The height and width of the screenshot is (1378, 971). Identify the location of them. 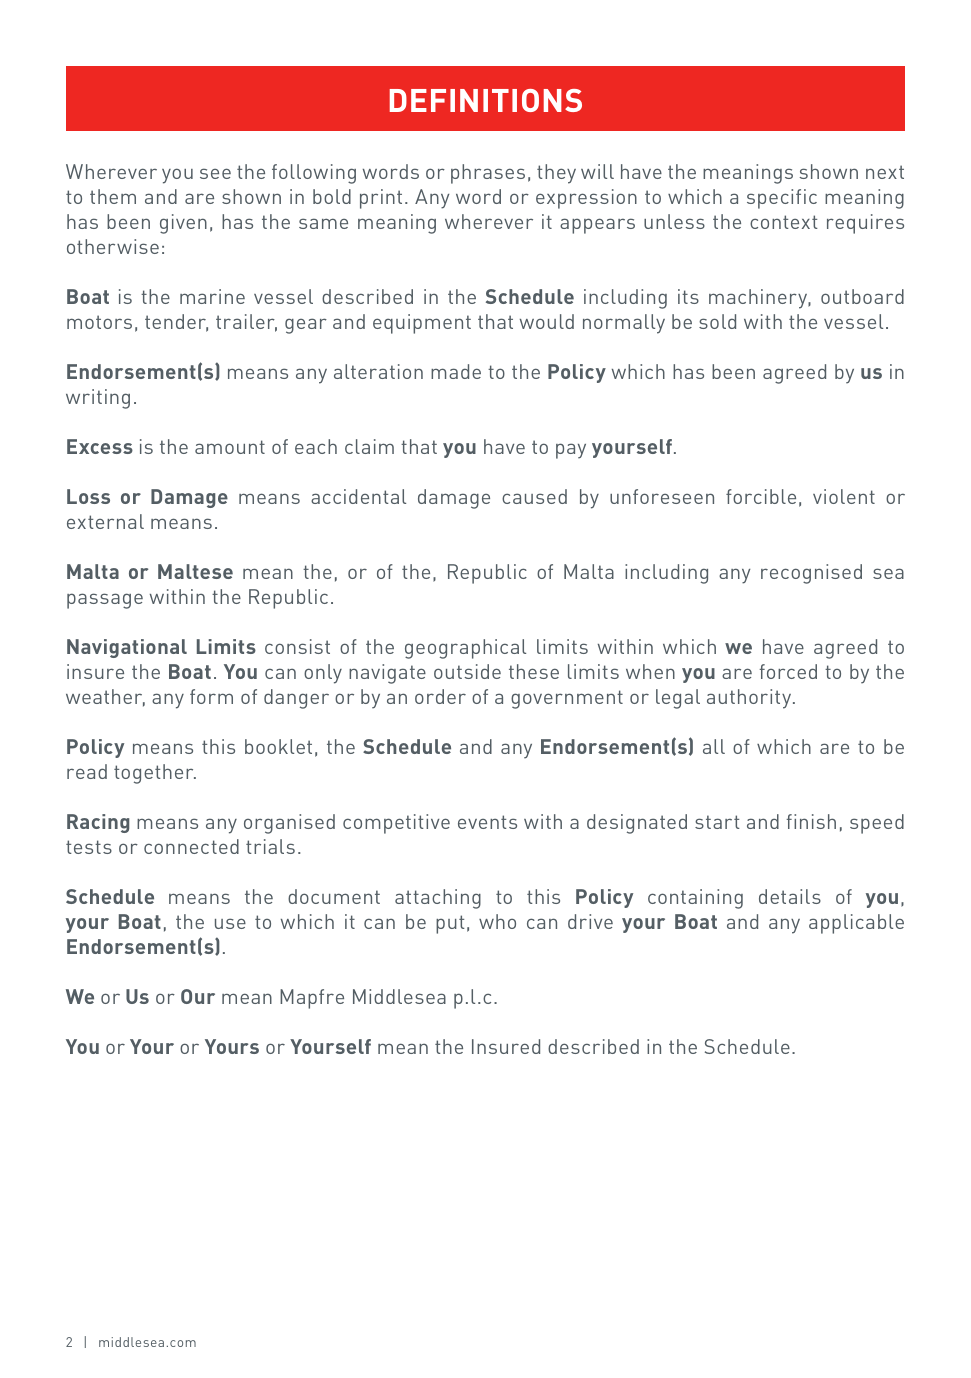
(113, 196).
